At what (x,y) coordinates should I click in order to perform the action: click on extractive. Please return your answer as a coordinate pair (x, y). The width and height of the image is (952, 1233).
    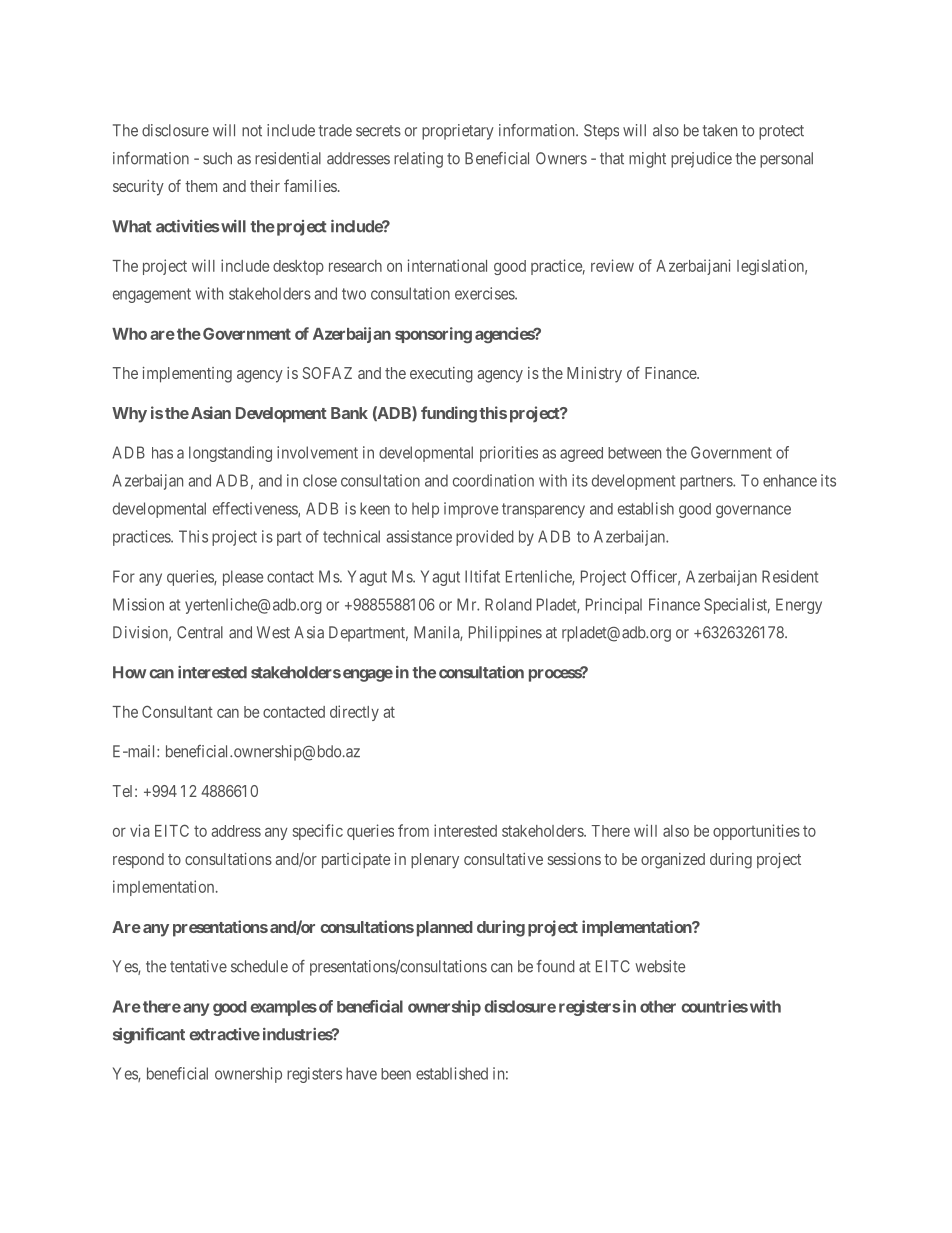
    Looking at the image, I should click on (224, 1034).
